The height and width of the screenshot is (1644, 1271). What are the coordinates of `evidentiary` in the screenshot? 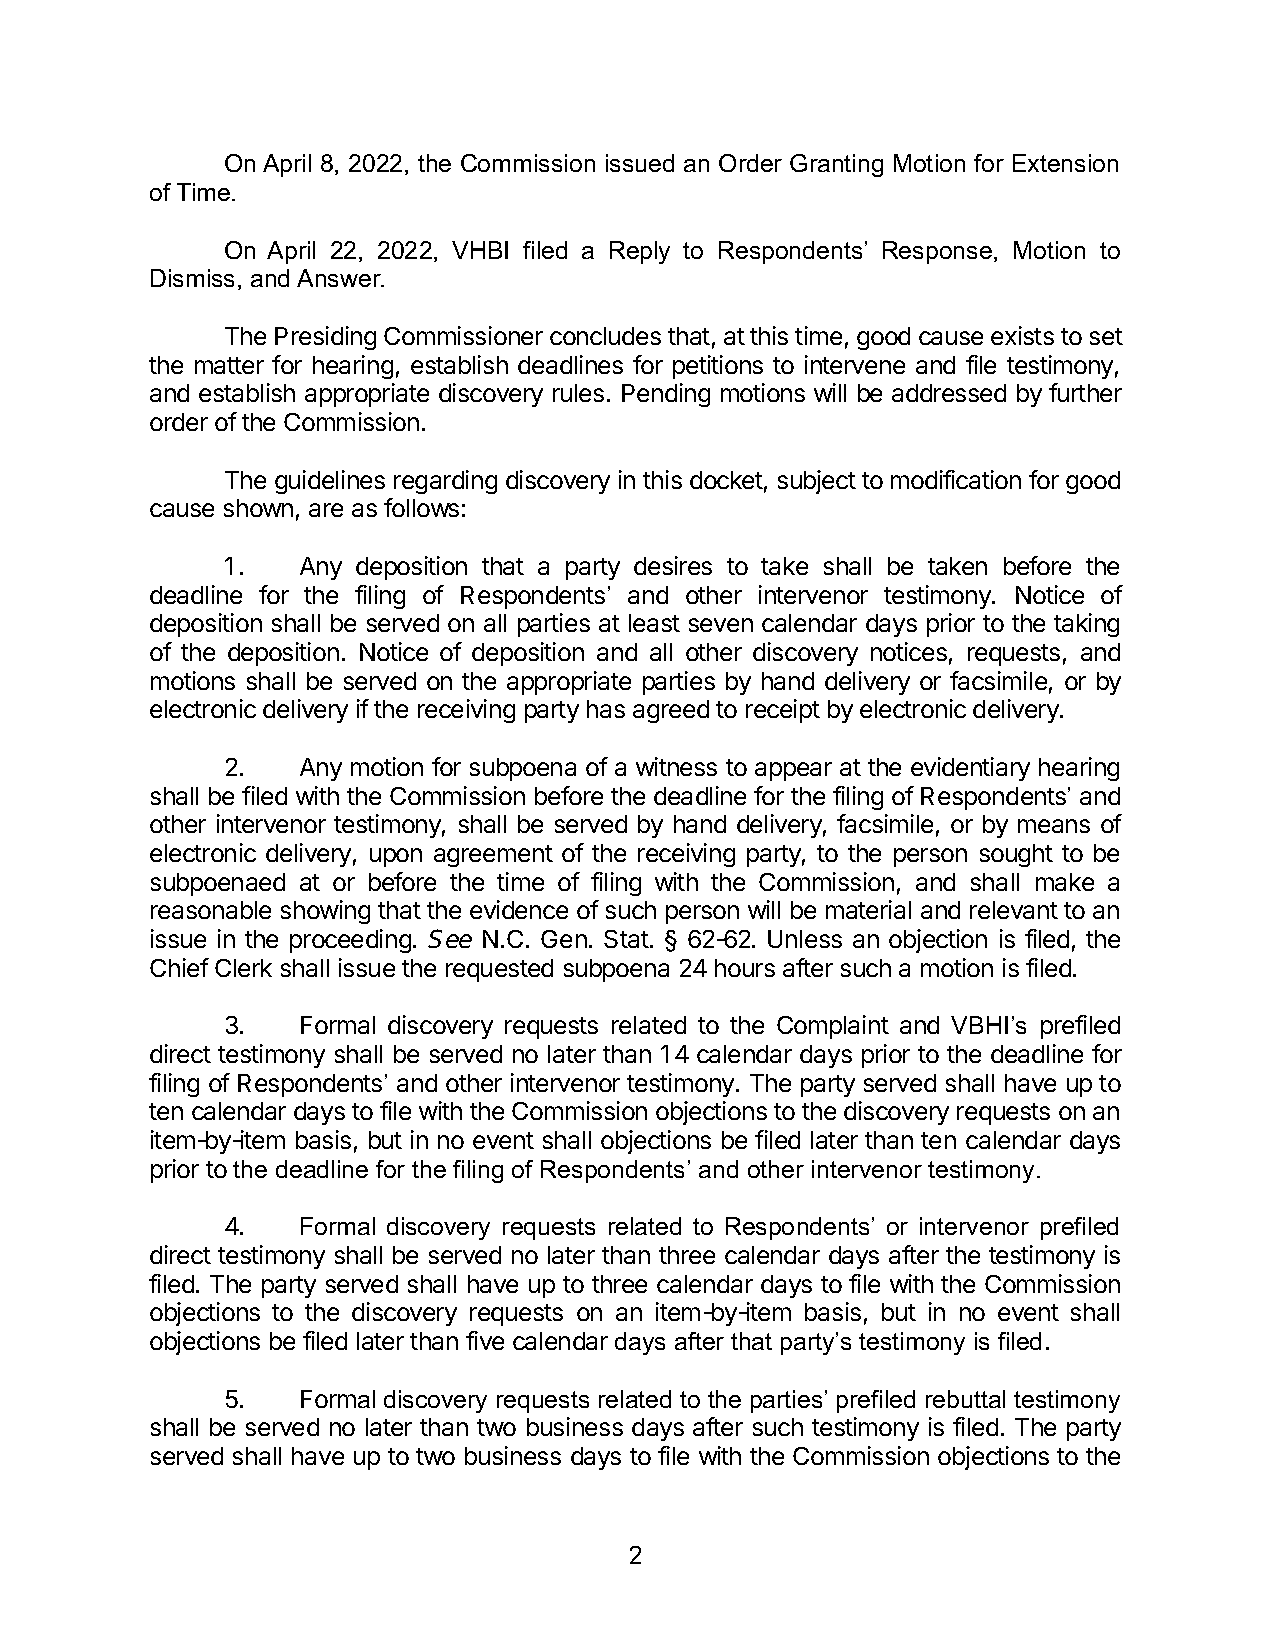 It's located at (970, 769).
